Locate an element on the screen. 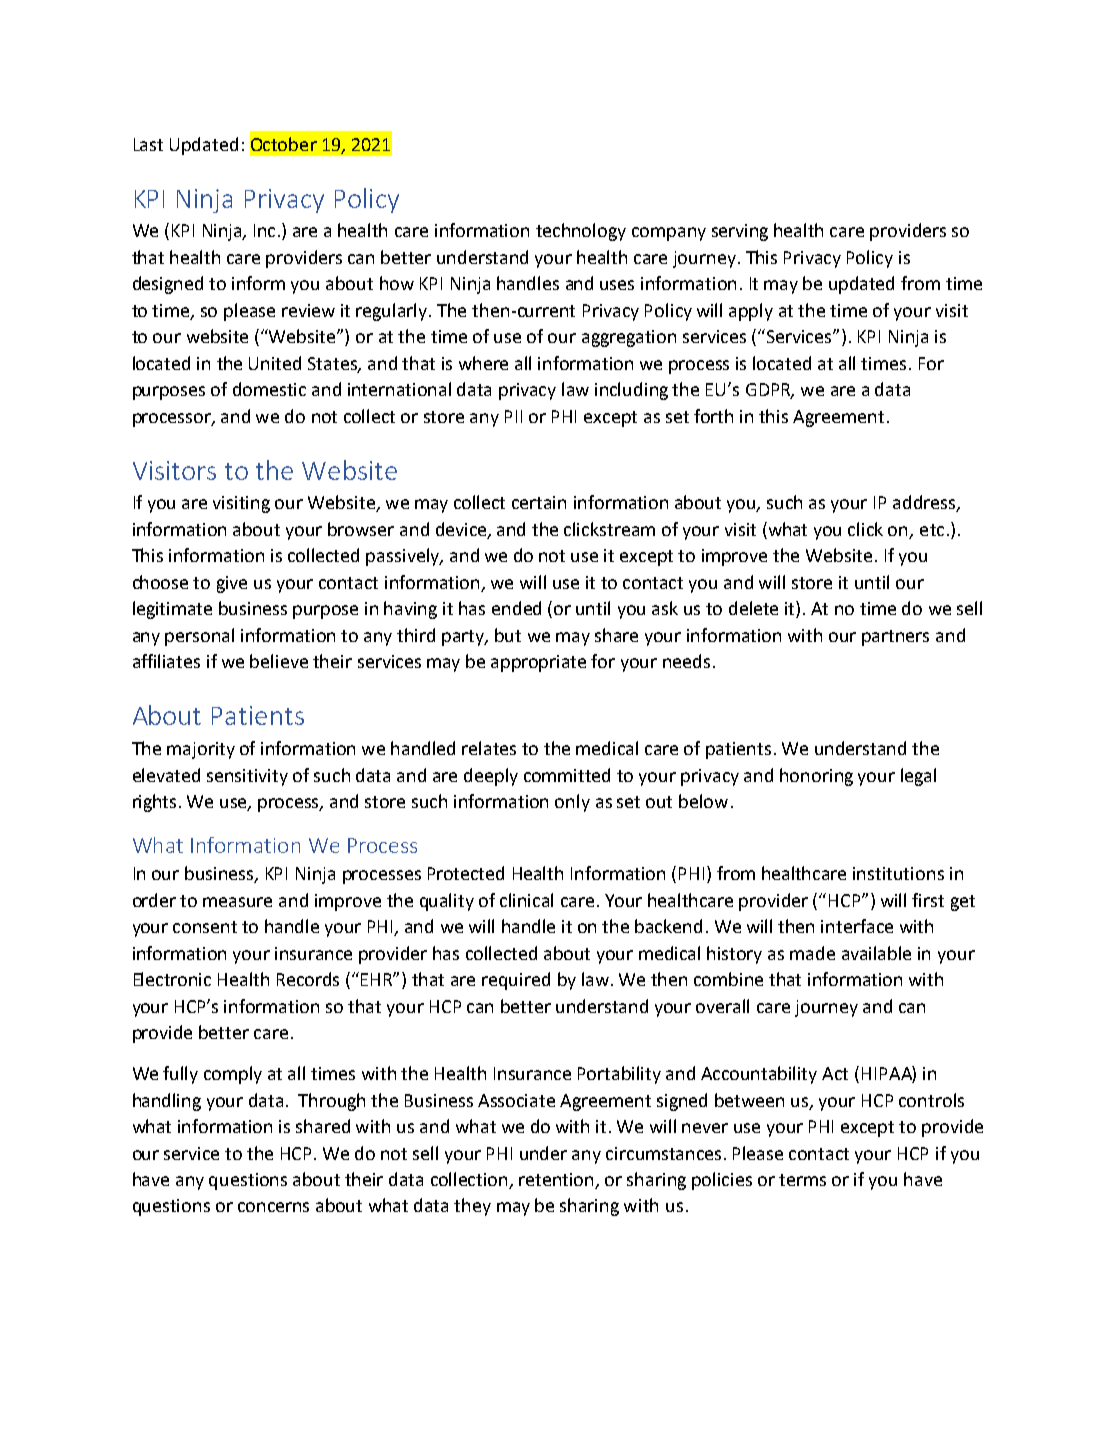  appropriate is located at coordinates (538, 663).
